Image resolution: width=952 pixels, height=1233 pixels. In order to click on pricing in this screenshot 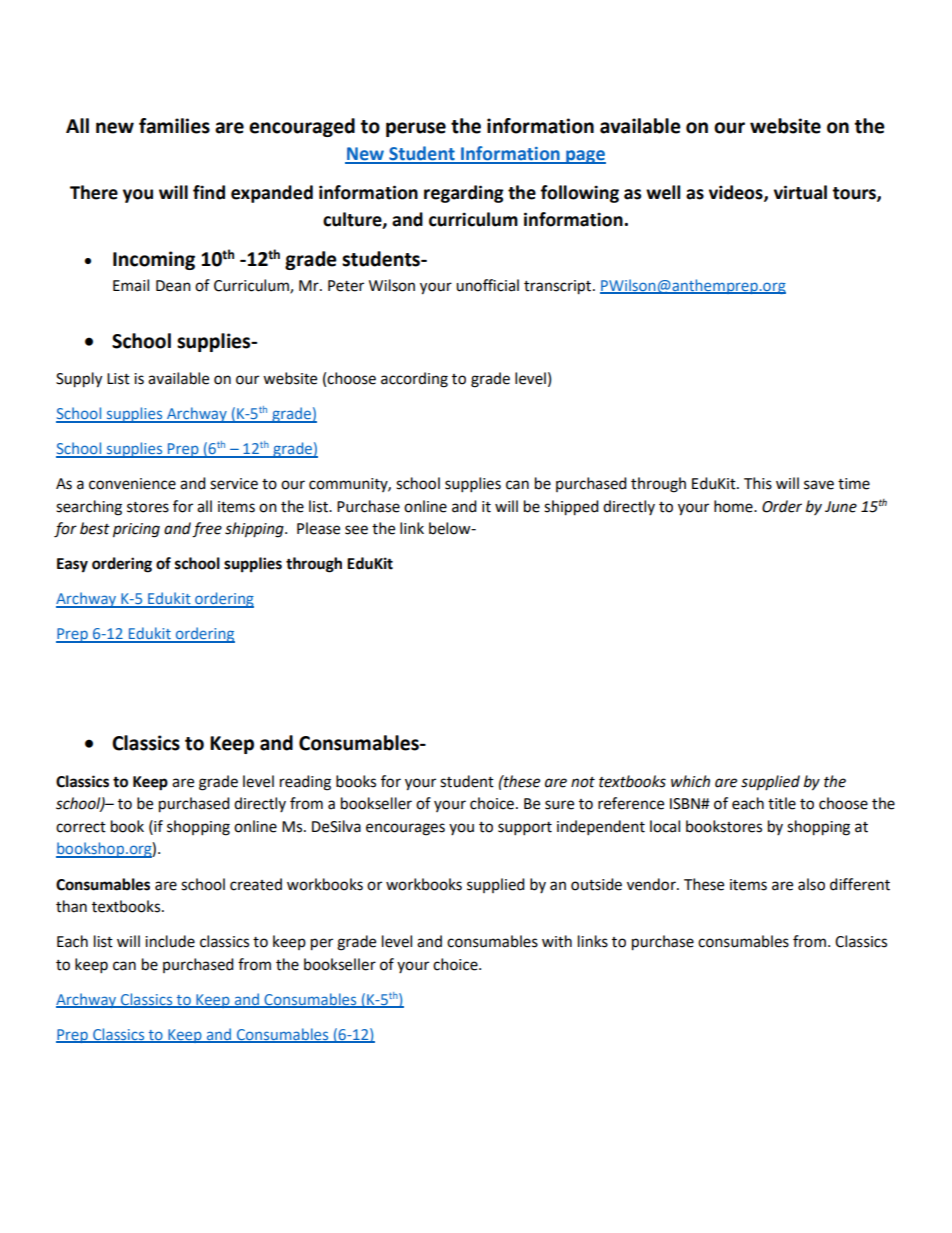, I will do `click(136, 530)`.
